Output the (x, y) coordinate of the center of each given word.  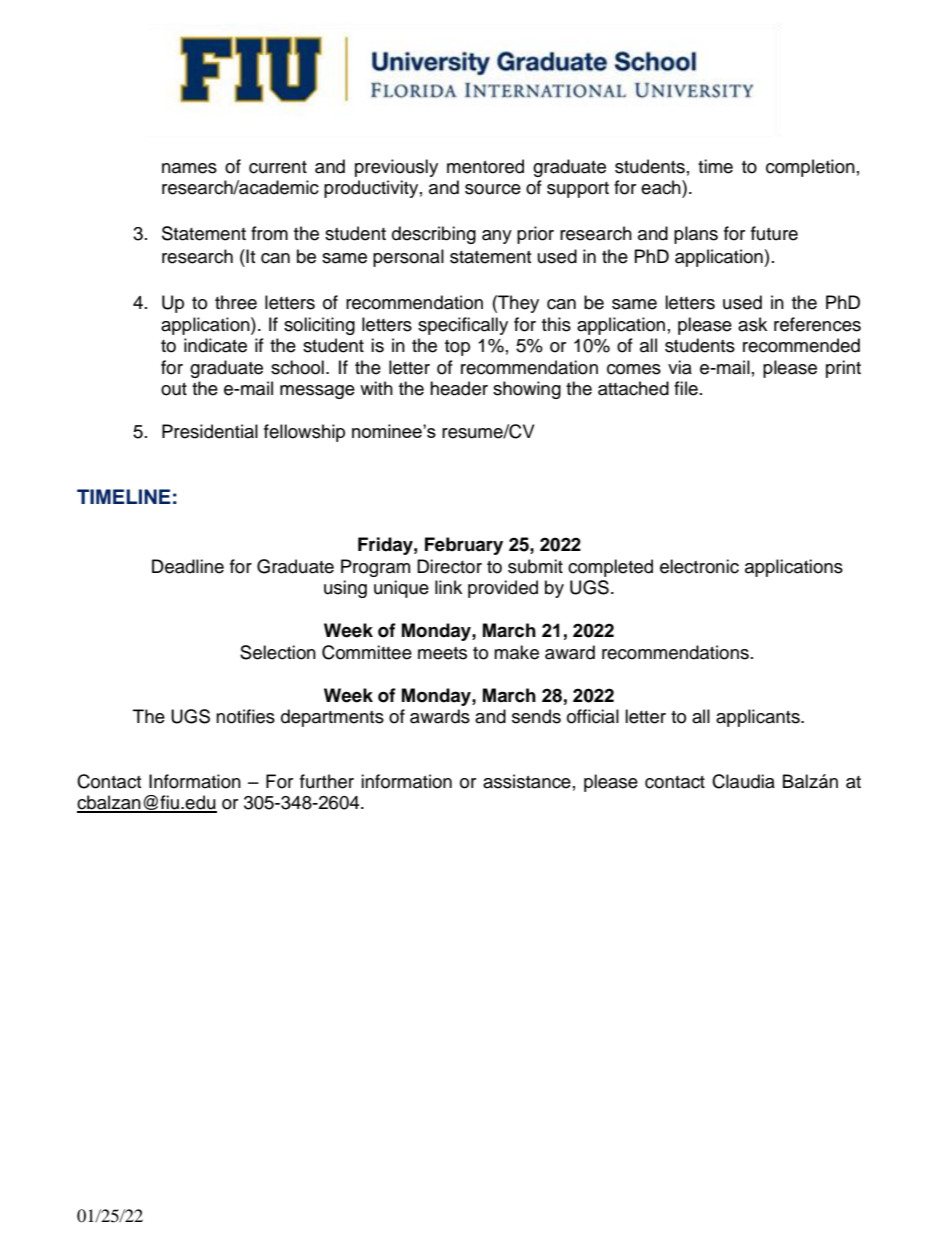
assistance (527, 781)
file (686, 388)
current (278, 167)
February (464, 546)
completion (810, 168)
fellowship (304, 433)
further (327, 781)
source (493, 189)
